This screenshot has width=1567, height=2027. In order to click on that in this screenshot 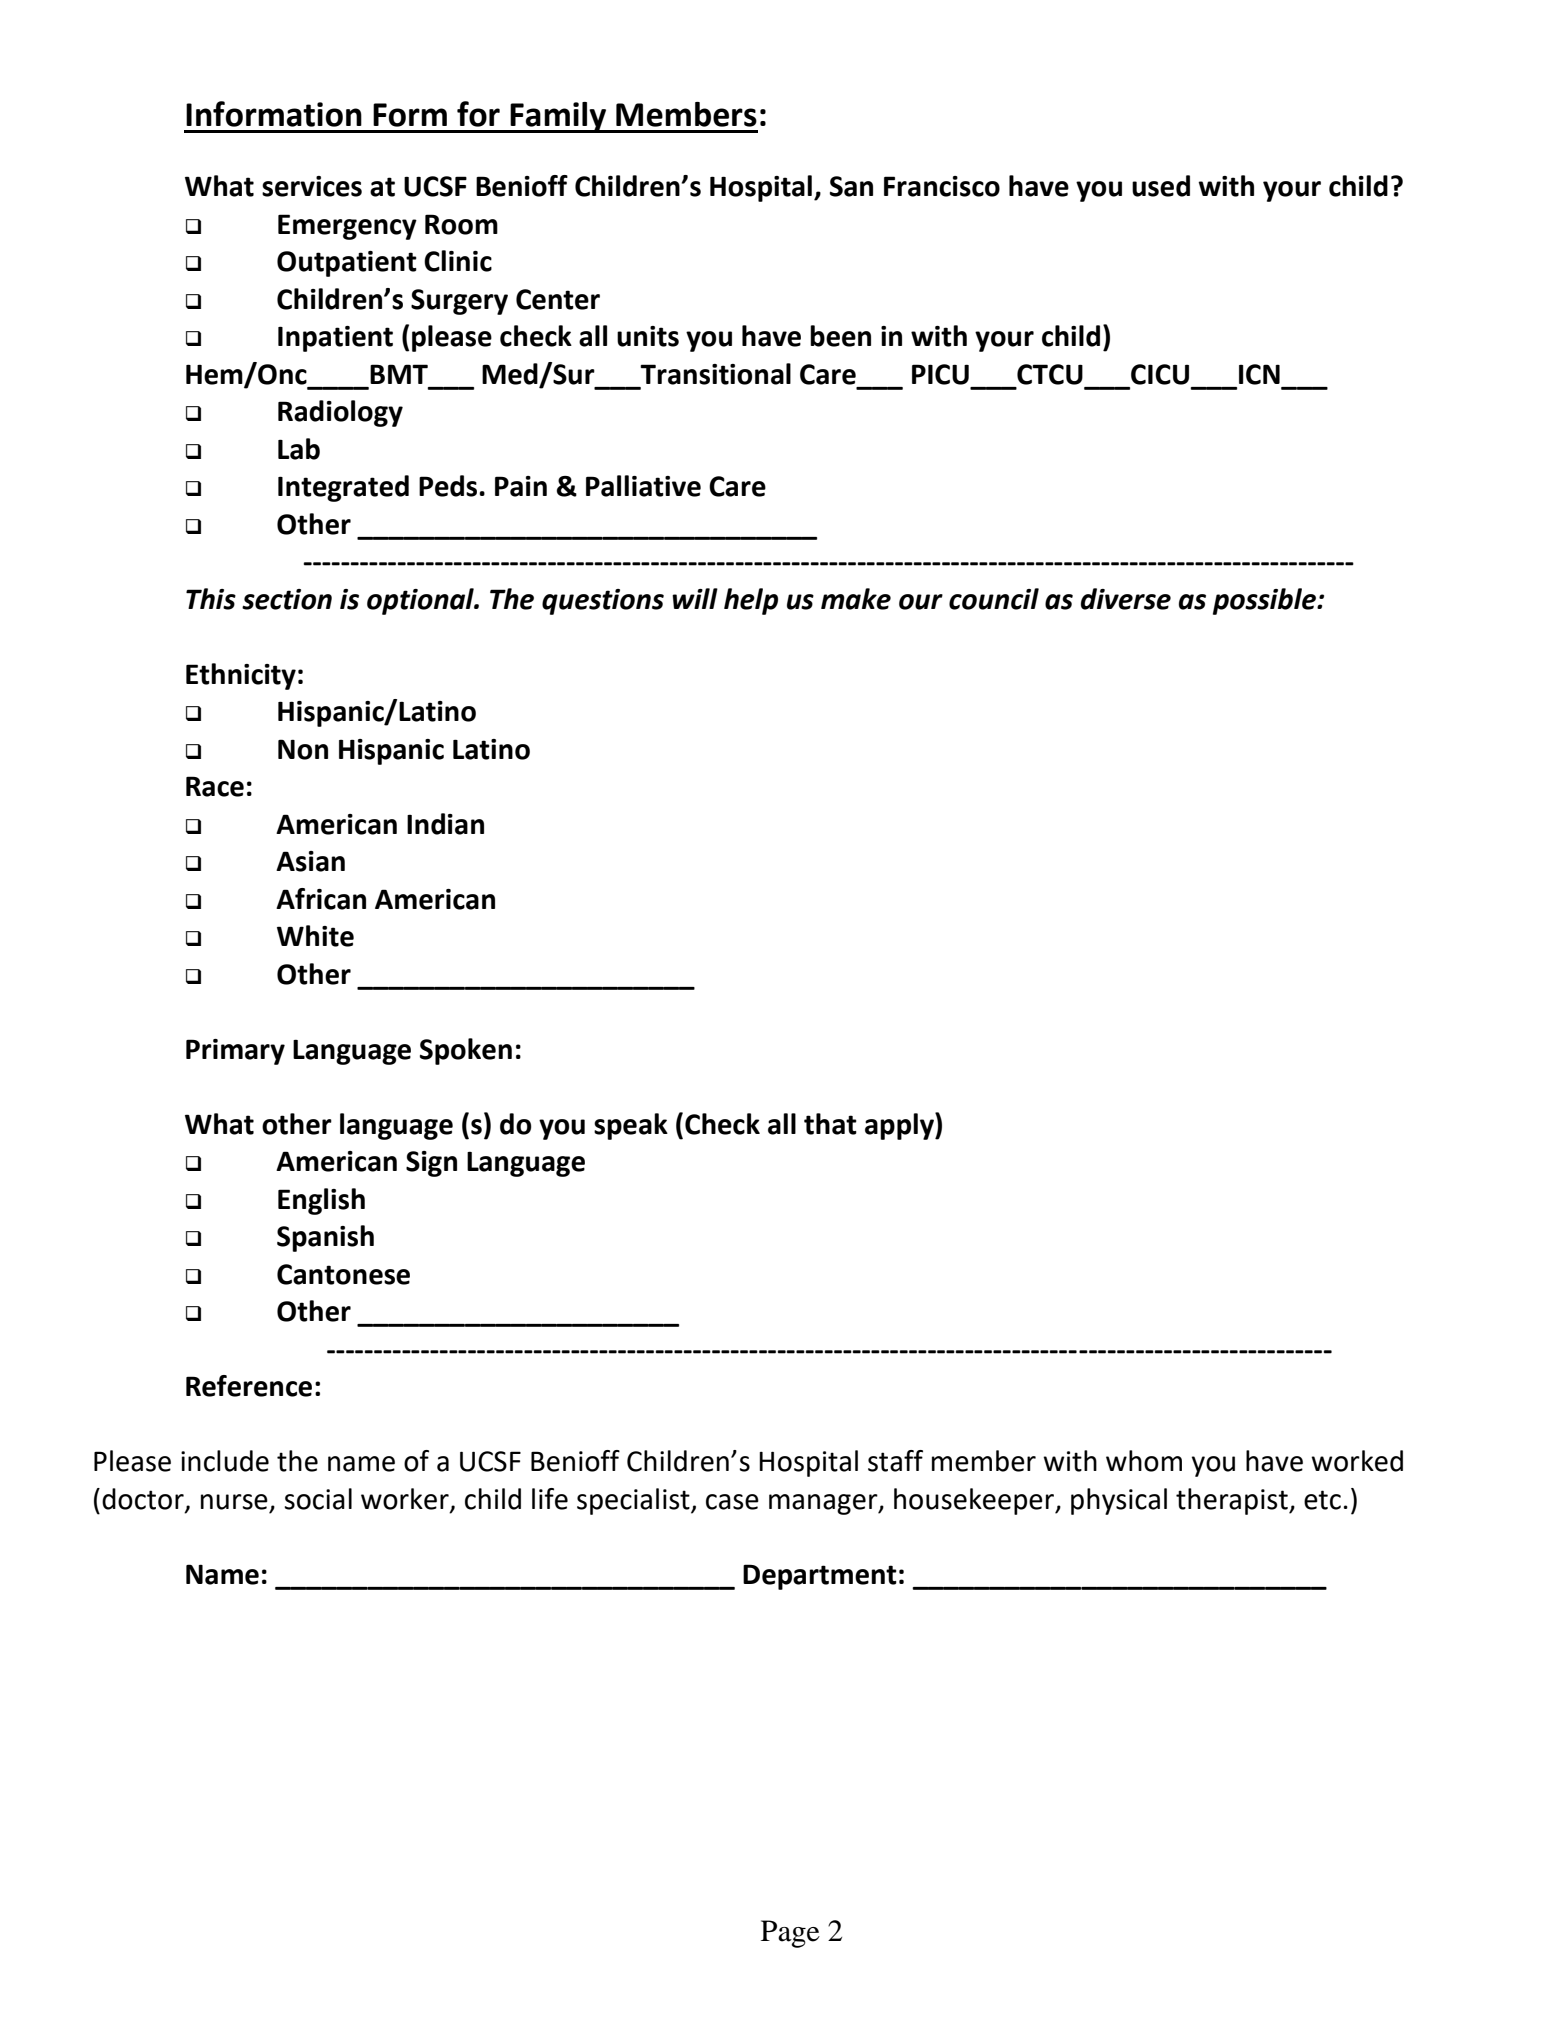, I will do `click(830, 1124)`.
